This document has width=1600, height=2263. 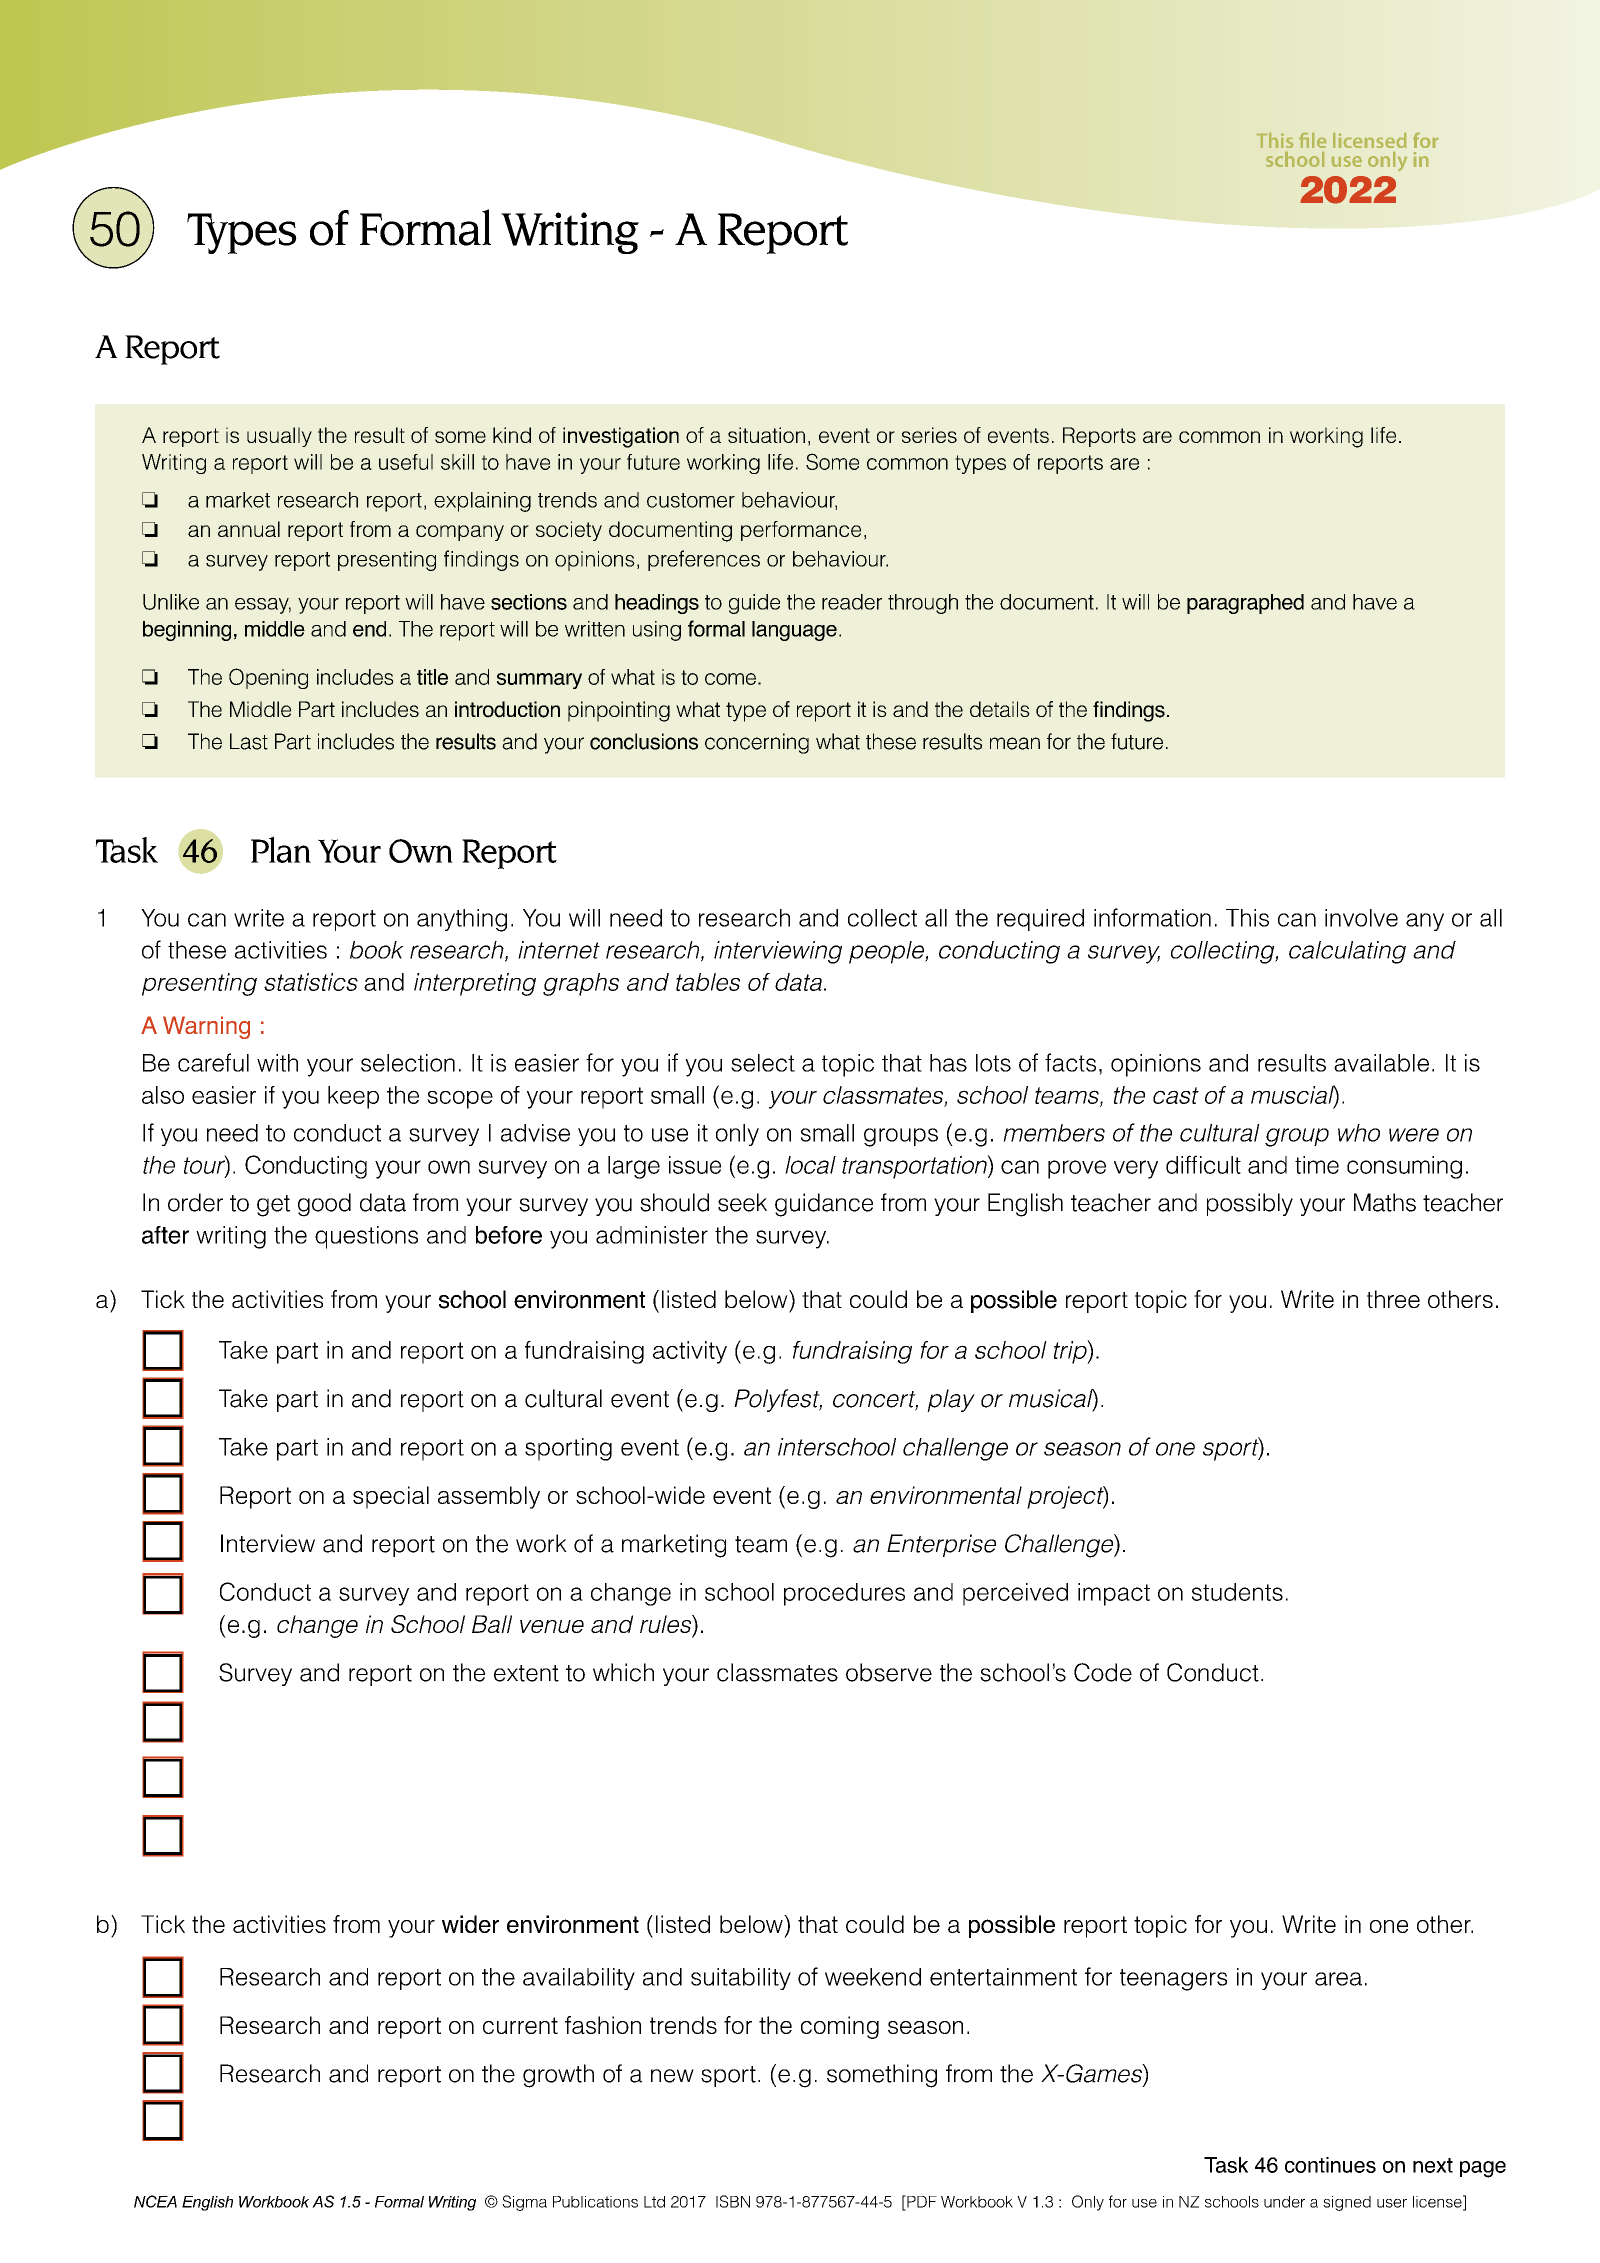 What do you see at coordinates (733, 2201) in the document?
I see `ISBN` at bounding box center [733, 2201].
